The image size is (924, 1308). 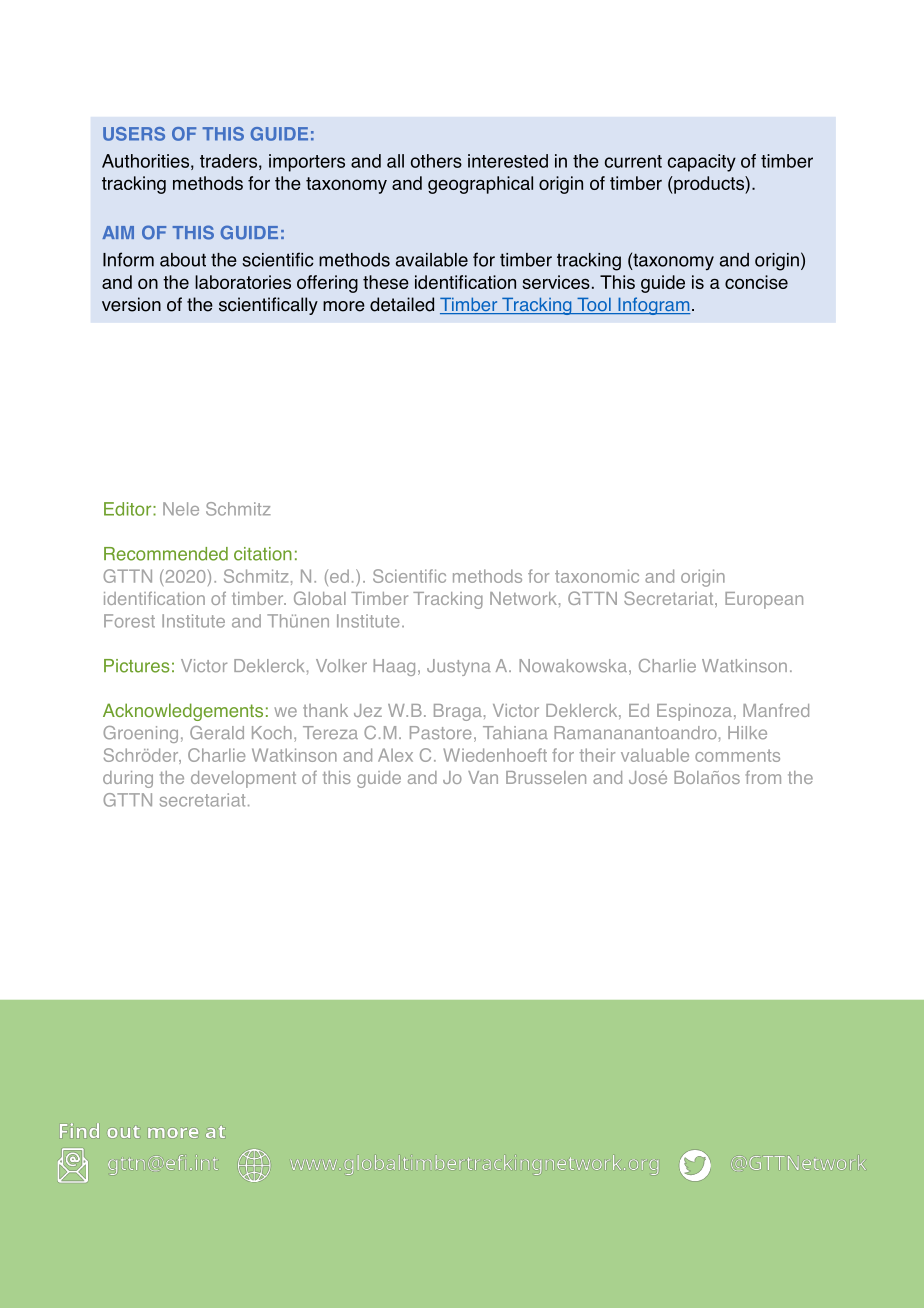 What do you see at coordinates (131, 304) in the screenshot?
I see `version` at bounding box center [131, 304].
